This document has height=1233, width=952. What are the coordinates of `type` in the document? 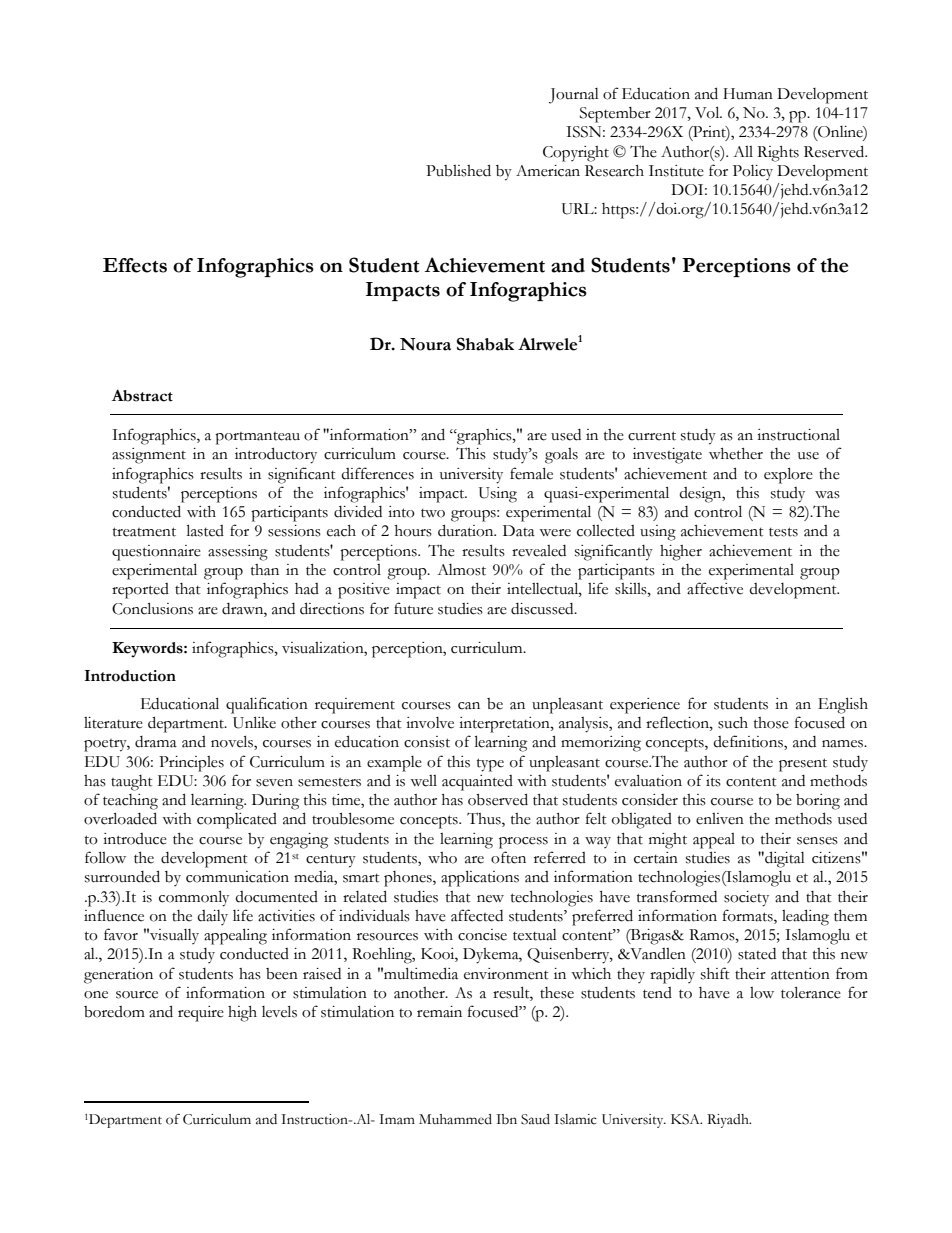 It's located at (490, 765).
